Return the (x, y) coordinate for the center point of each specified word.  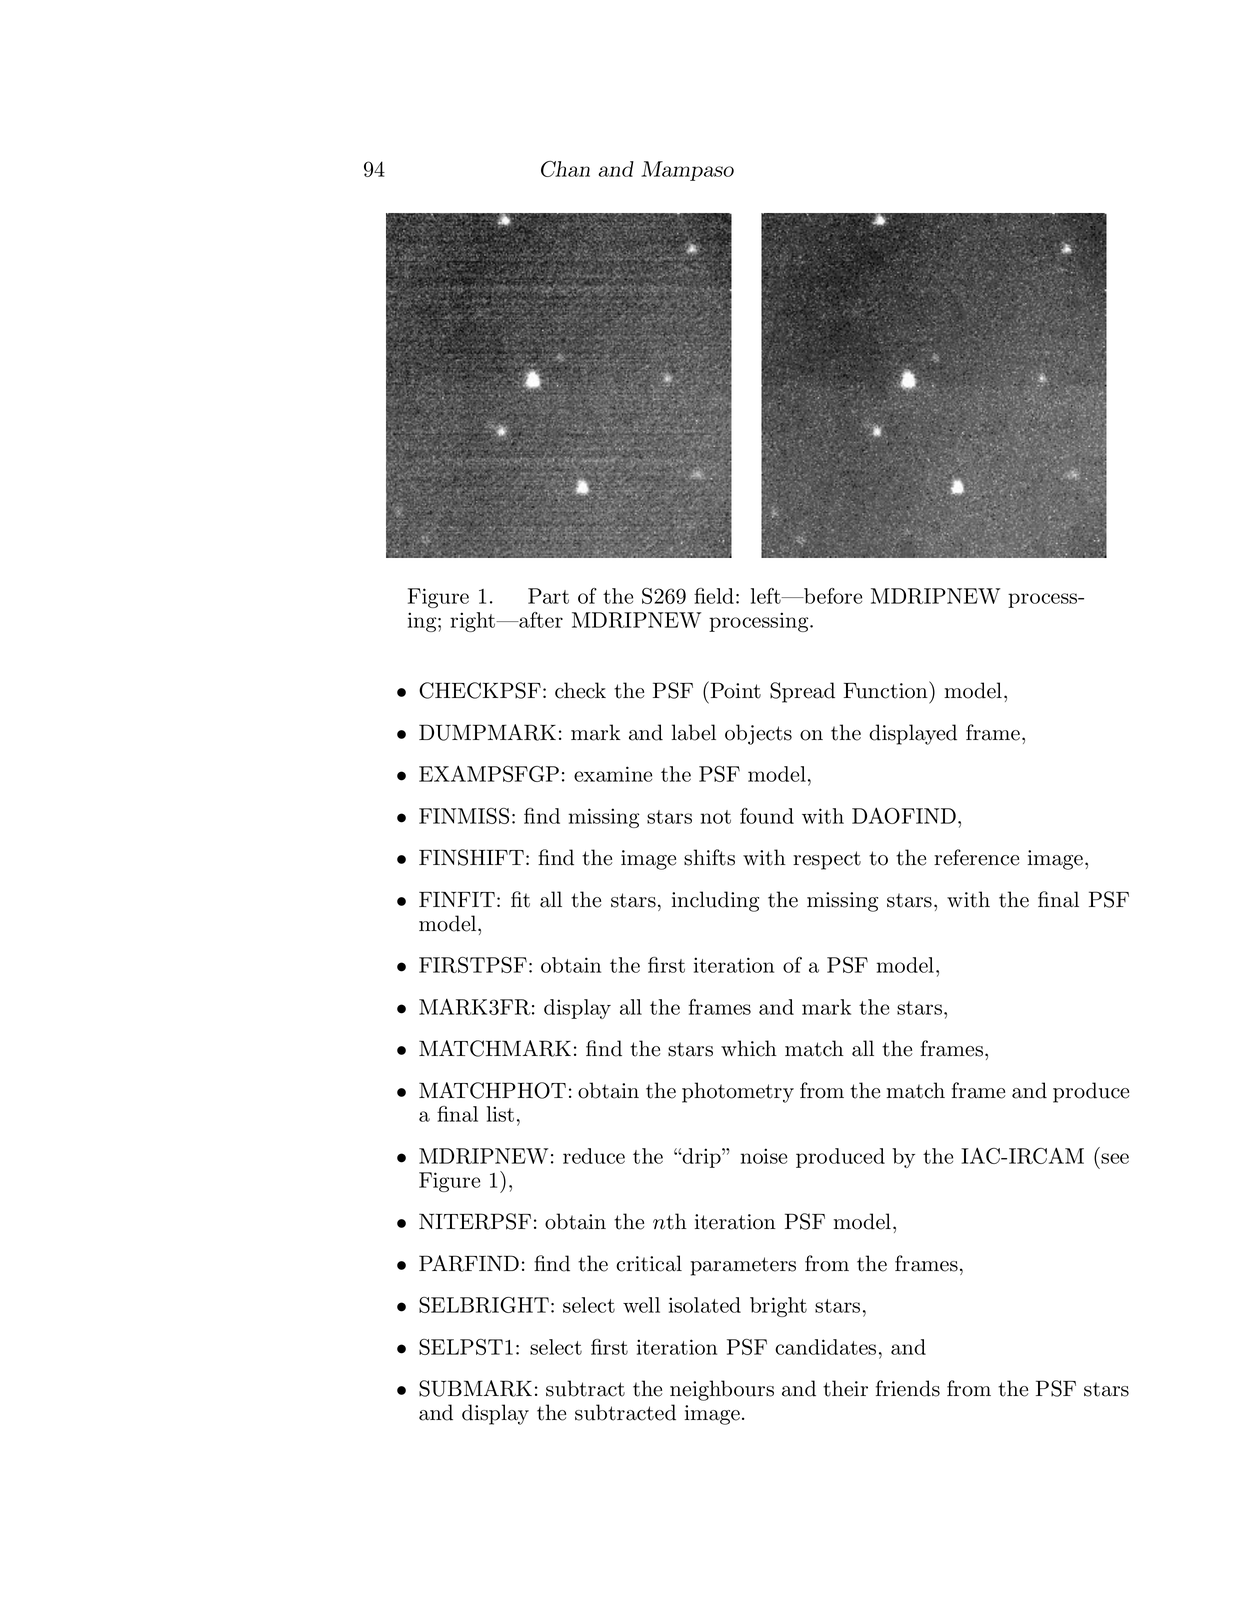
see (1115, 1158)
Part (548, 596)
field (714, 596)
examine (613, 774)
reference (976, 857)
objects (758, 734)
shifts (709, 857)
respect (827, 860)
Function (887, 690)
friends (908, 1388)
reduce (594, 1156)
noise (764, 1156)
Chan (565, 169)
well (641, 1305)
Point (734, 690)
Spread (802, 692)
